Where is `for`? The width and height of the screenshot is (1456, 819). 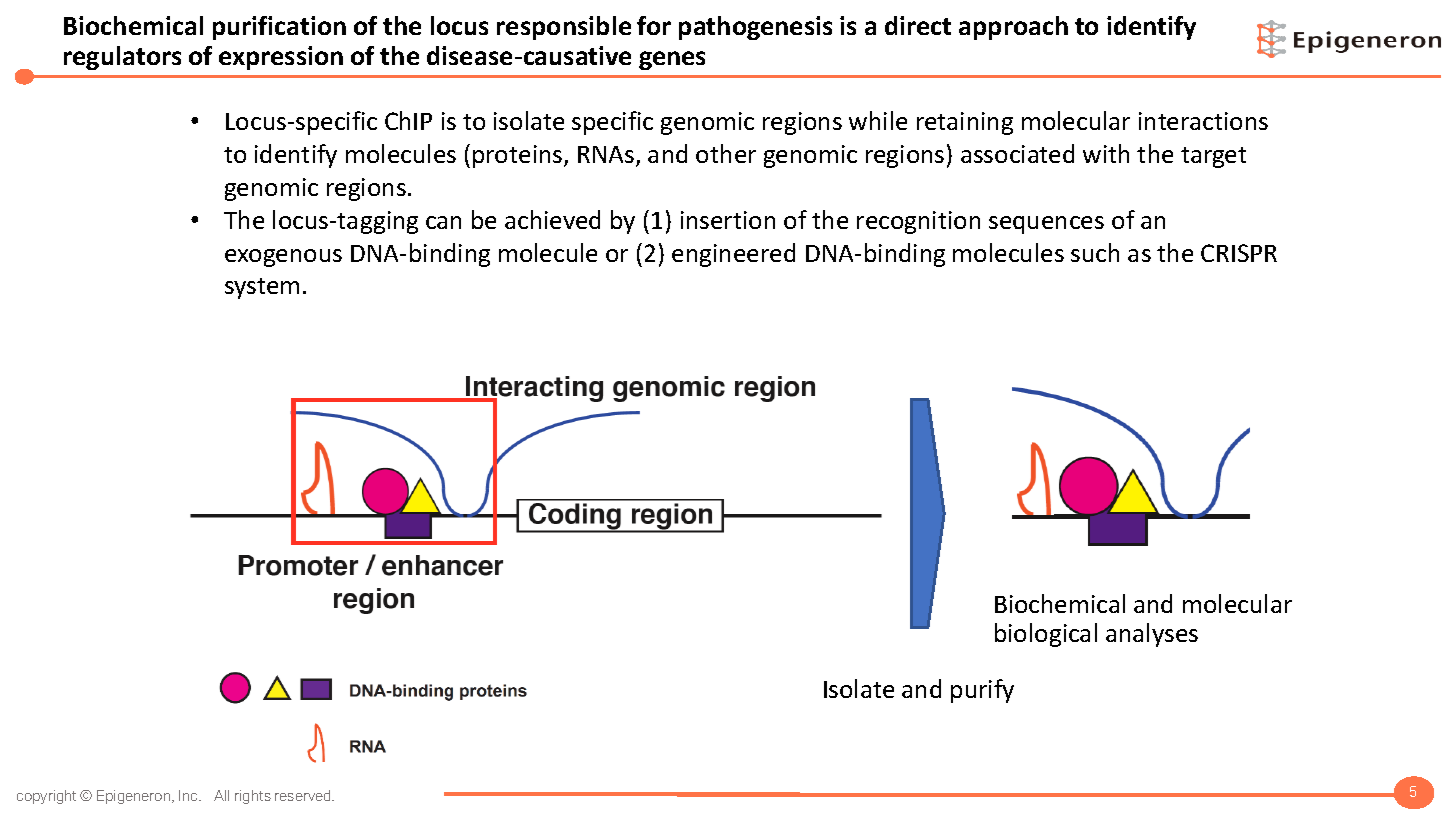 for is located at coordinates (654, 25).
